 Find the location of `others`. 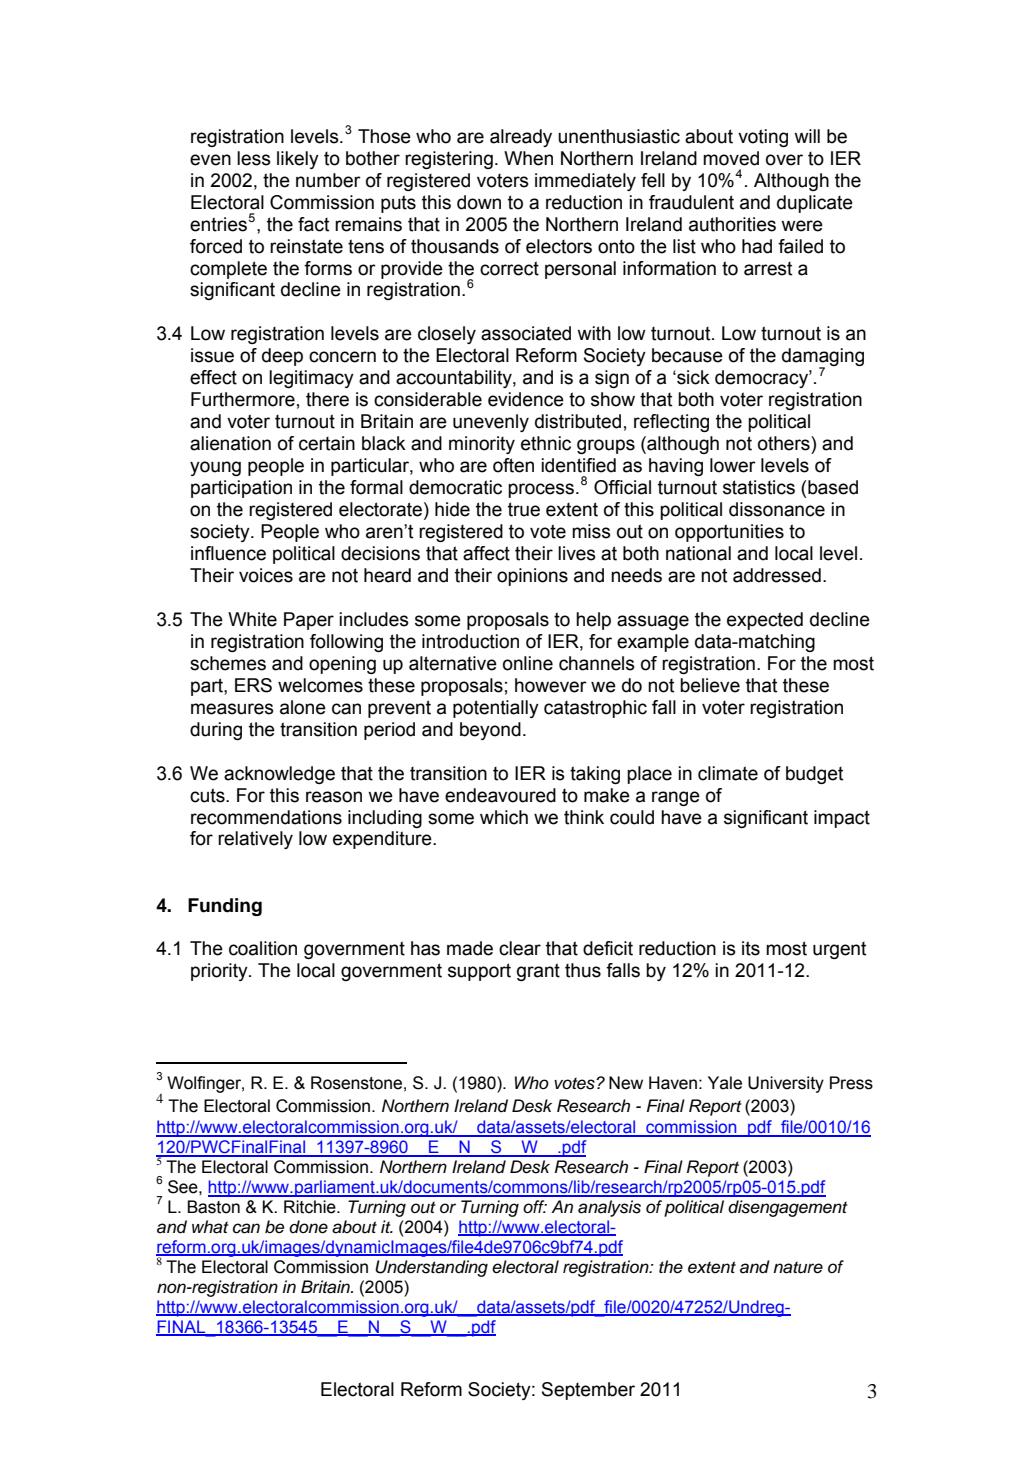

others is located at coordinates (785, 443).
